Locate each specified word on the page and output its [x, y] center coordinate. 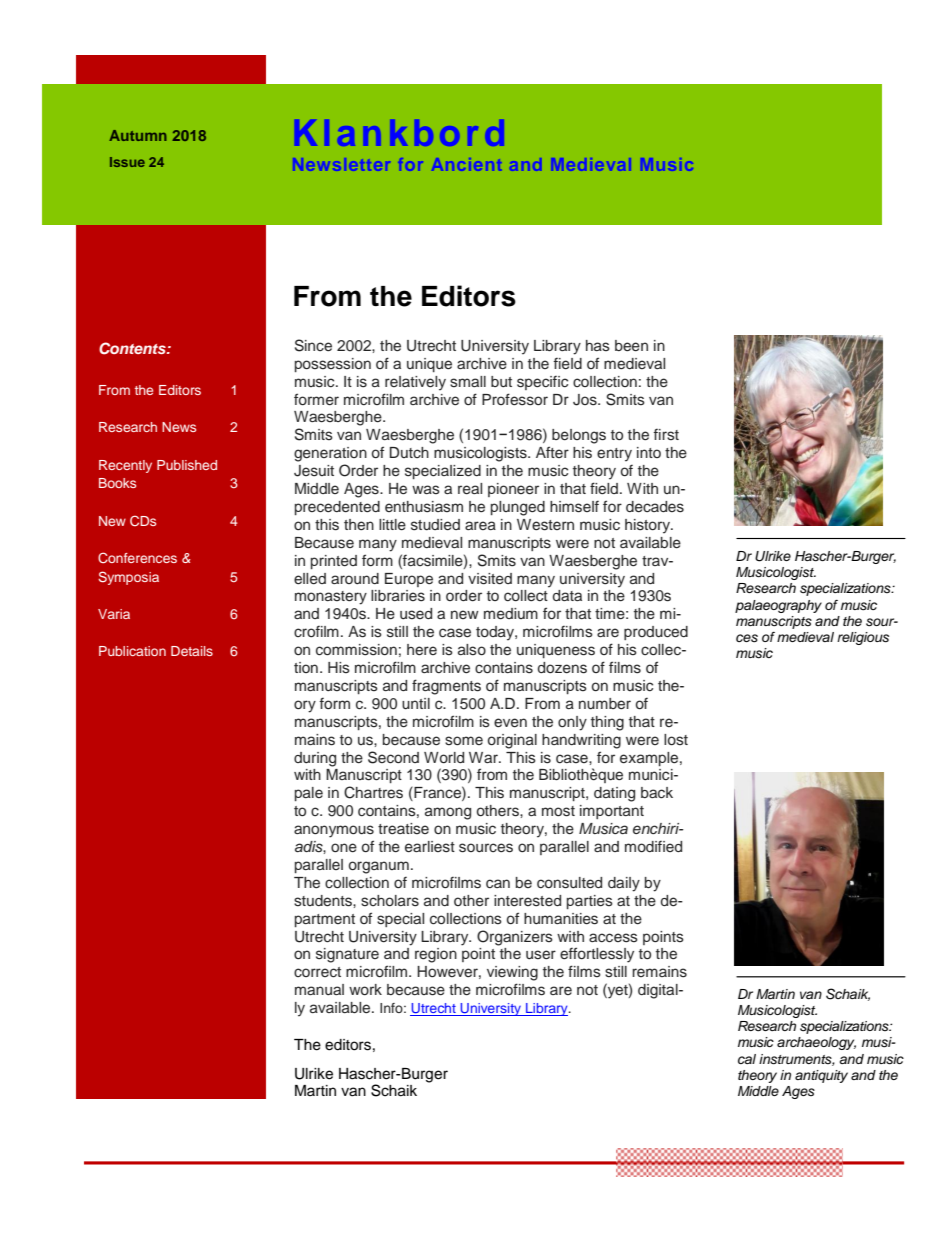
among [448, 813]
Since [313, 345]
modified [653, 846]
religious [863, 638]
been [631, 346]
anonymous [334, 831]
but [501, 381]
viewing [512, 973]
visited [490, 579]
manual [319, 989]
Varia [114, 614]
